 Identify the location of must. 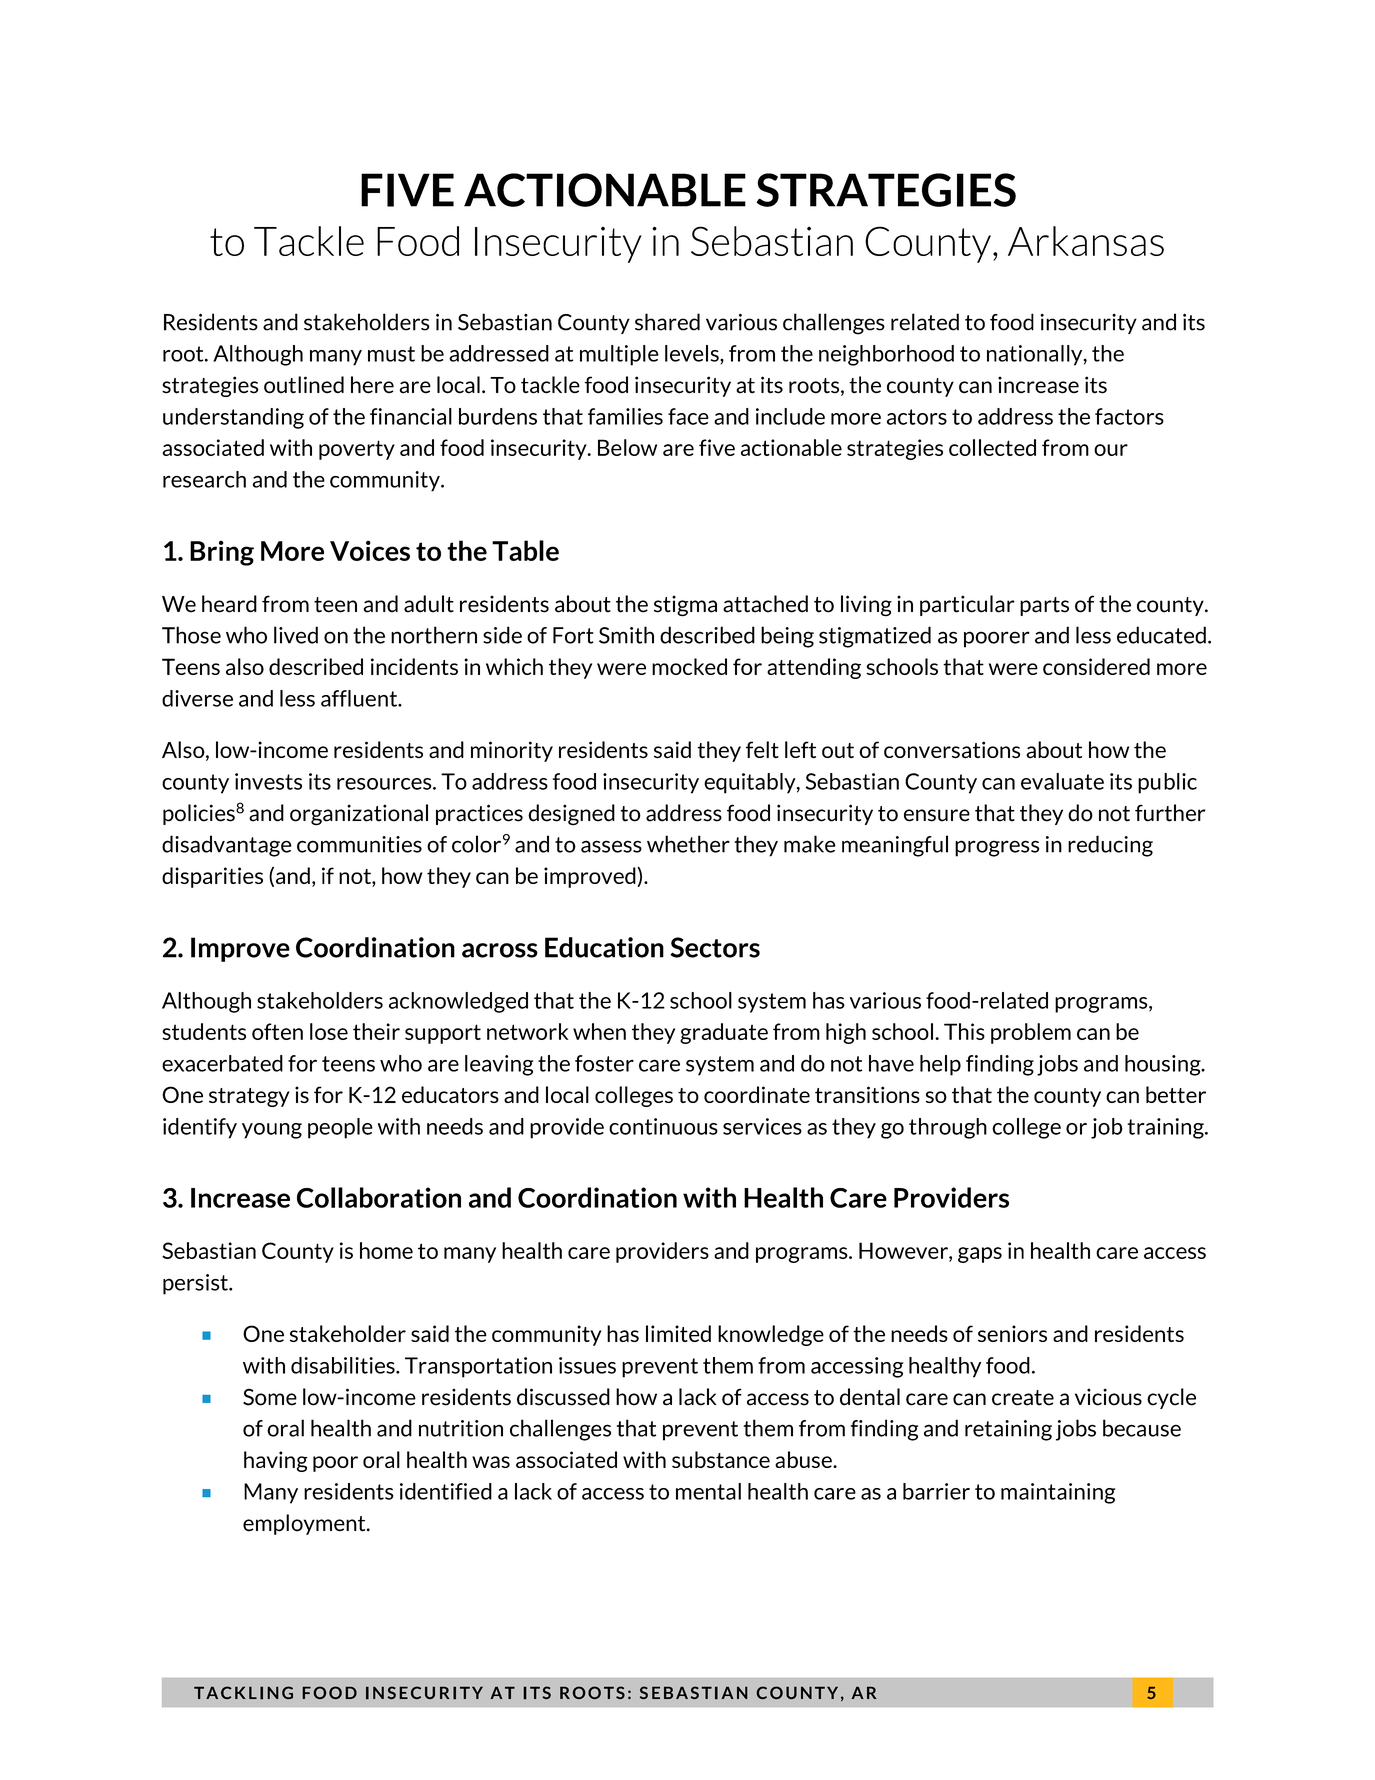
(391, 354).
